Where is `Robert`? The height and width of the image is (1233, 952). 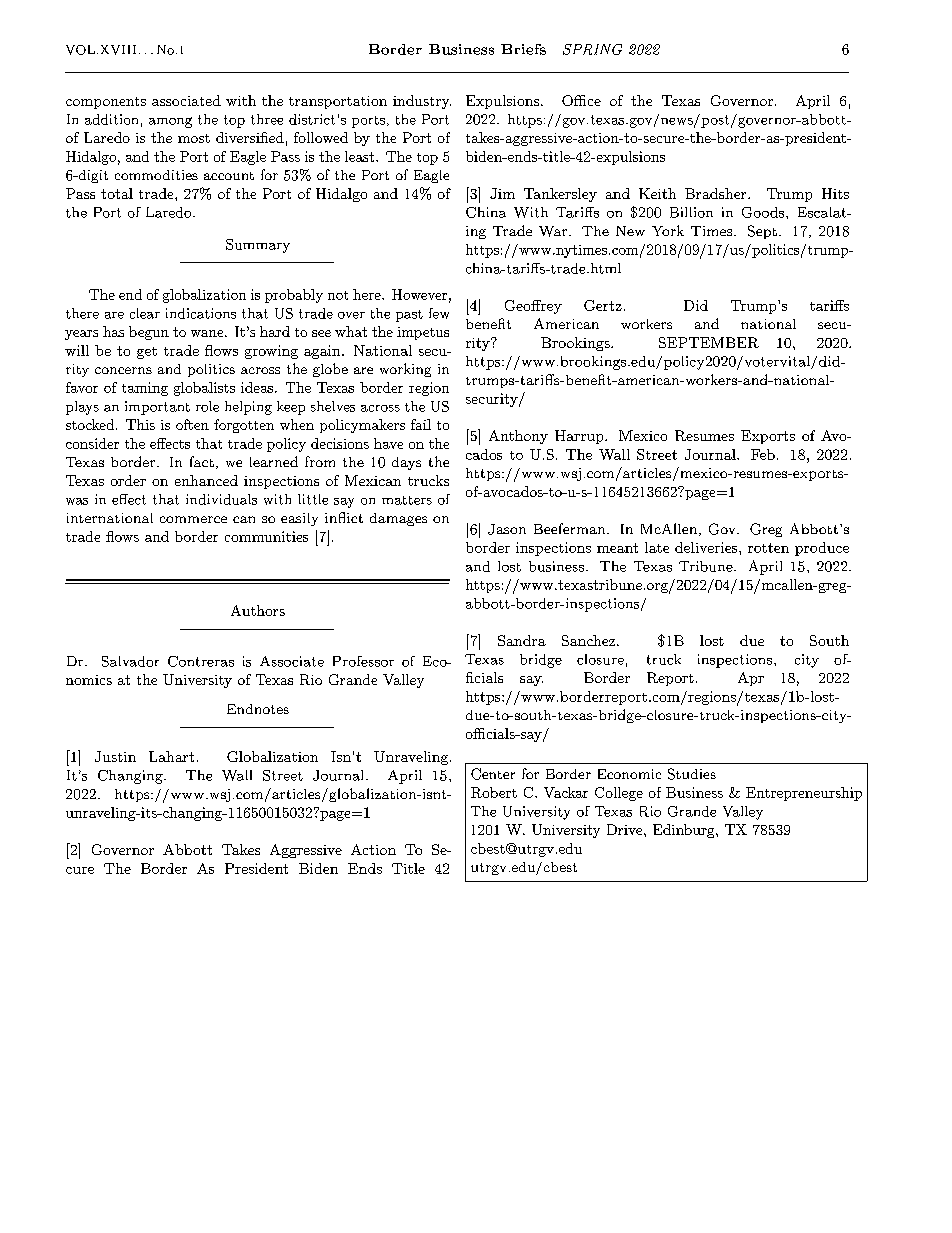 Robert is located at coordinates (494, 792).
